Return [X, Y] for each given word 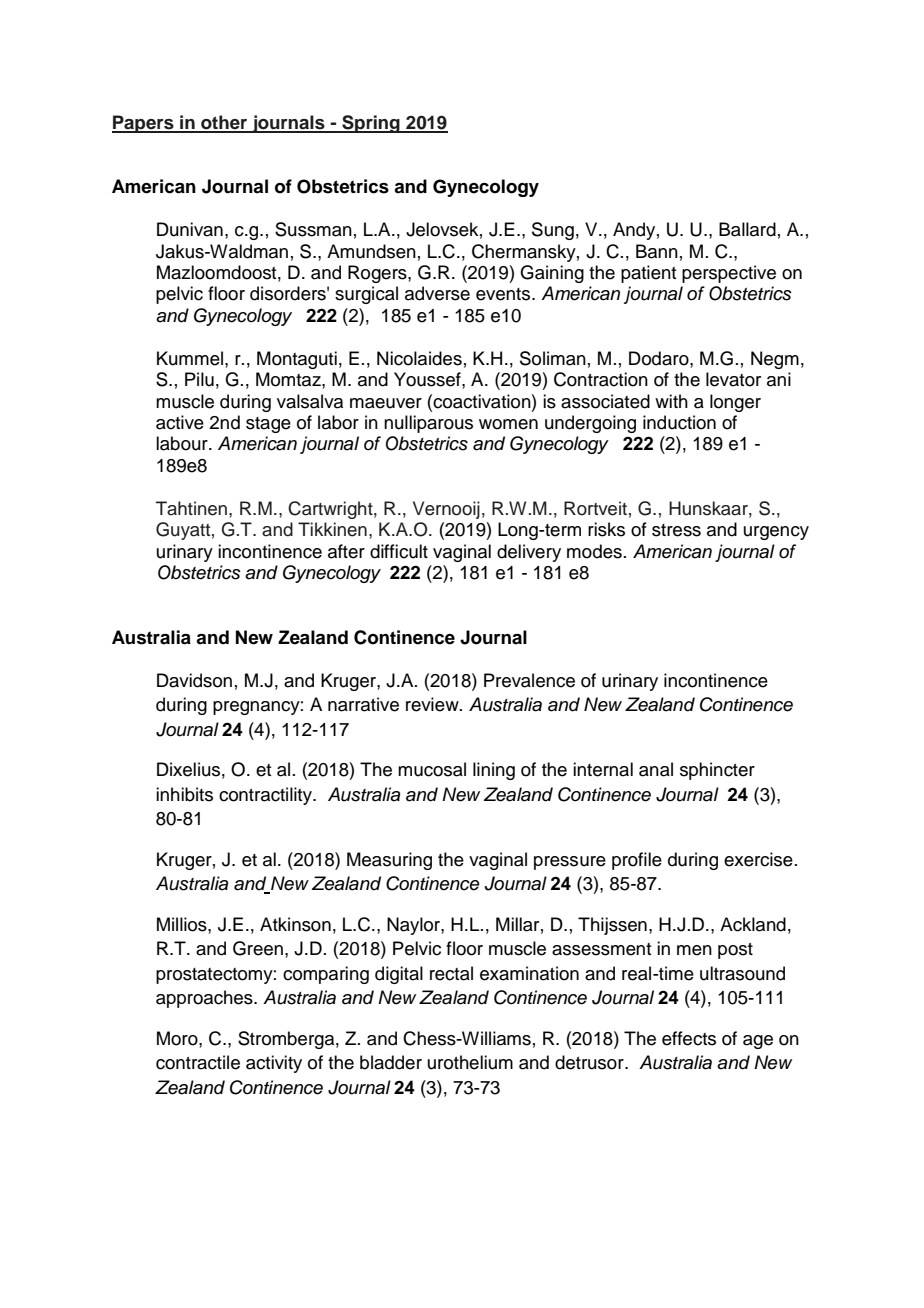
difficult [399, 551]
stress [676, 530]
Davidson [194, 680]
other [224, 123]
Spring [371, 124]
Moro [178, 1038]
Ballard [747, 229]
